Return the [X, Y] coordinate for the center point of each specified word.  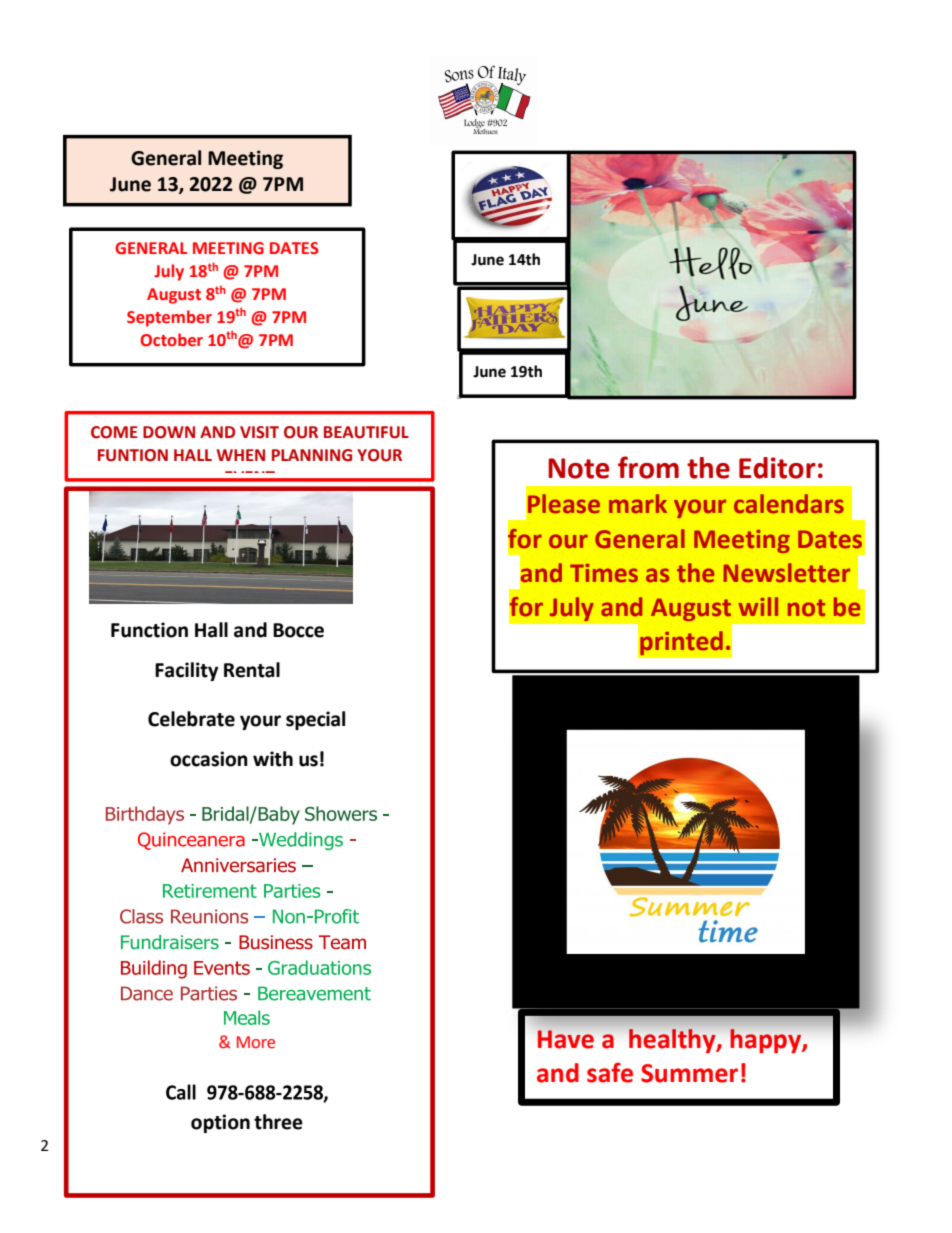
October [171, 340]
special [315, 720]
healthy [673, 1041]
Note [578, 468]
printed [681, 643]
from [648, 467]
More [256, 1042]
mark [638, 503]
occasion [209, 759]
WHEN [241, 455]
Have [566, 1039]
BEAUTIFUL [366, 432]
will [758, 606]
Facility [186, 671]
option [220, 1123]
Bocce [298, 630]
